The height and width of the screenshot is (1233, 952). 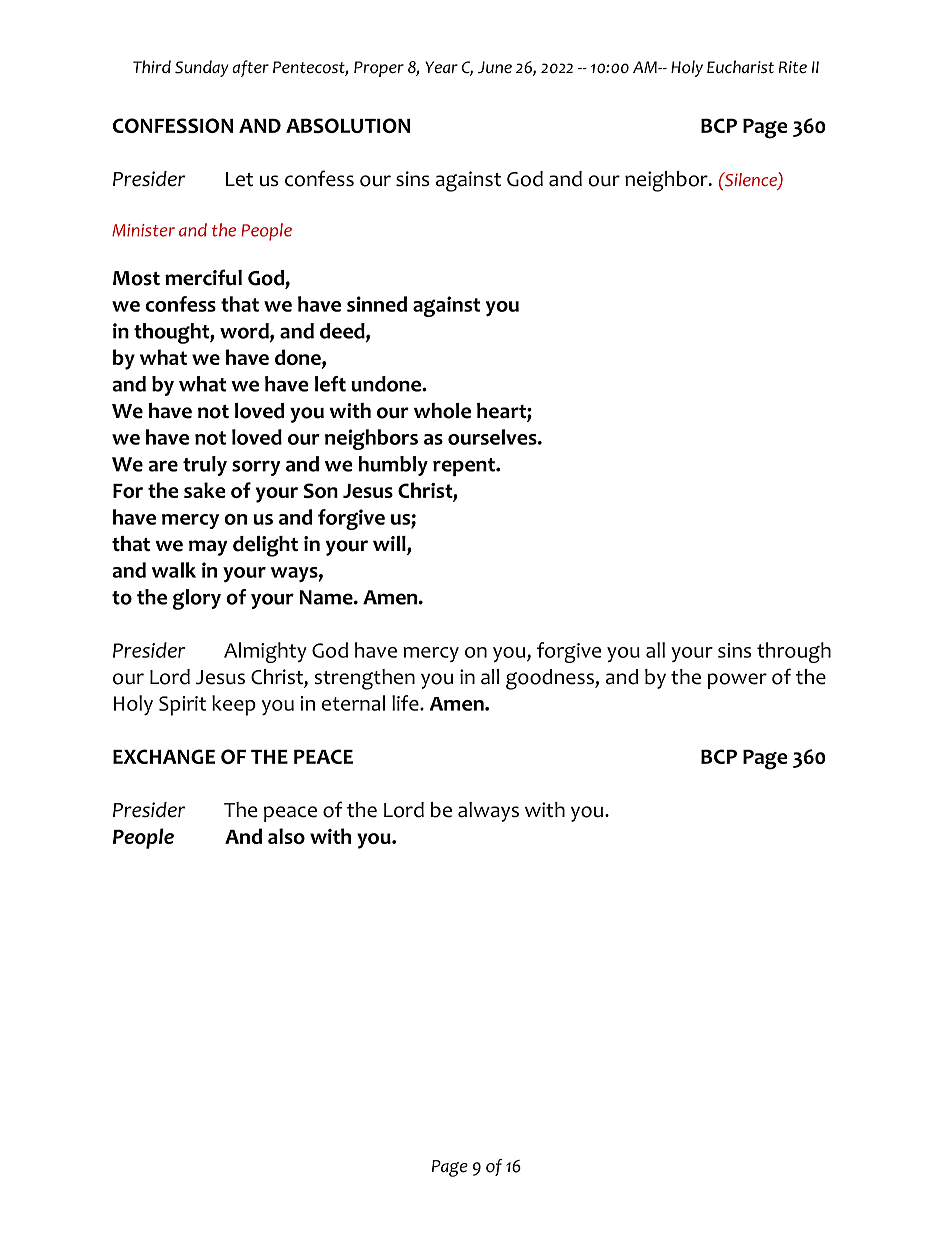 What do you see at coordinates (205, 466) in the screenshot?
I see `truly` at bounding box center [205, 466].
